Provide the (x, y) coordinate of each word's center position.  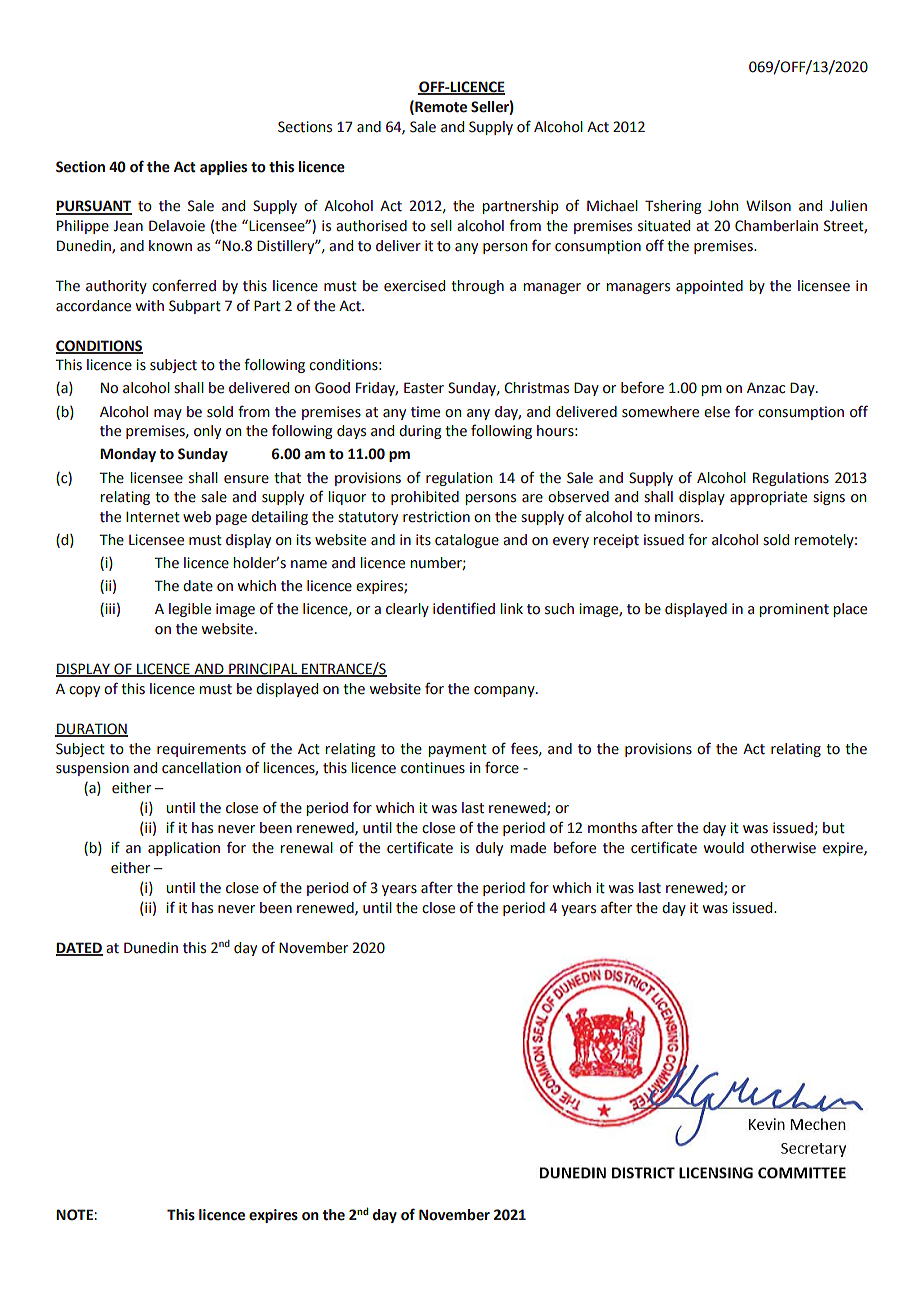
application (184, 849)
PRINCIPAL (263, 670)
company (505, 691)
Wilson (768, 206)
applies (223, 168)
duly (489, 849)
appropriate (768, 498)
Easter (424, 388)
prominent (794, 610)
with (150, 306)
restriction (436, 517)
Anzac (766, 388)
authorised (371, 226)
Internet (153, 517)
